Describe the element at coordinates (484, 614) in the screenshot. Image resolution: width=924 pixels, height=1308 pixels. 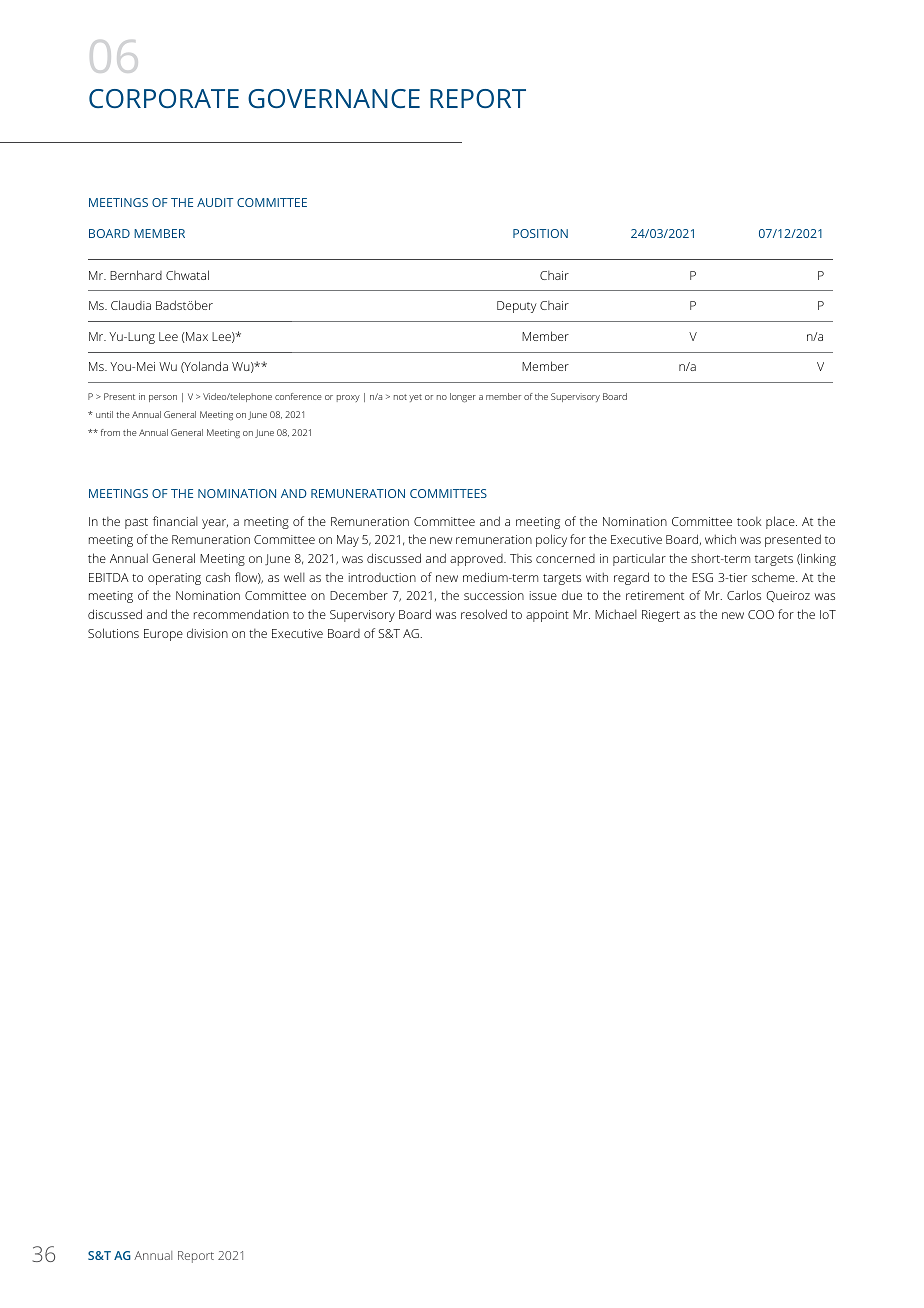
I see `resolved` at that location.
